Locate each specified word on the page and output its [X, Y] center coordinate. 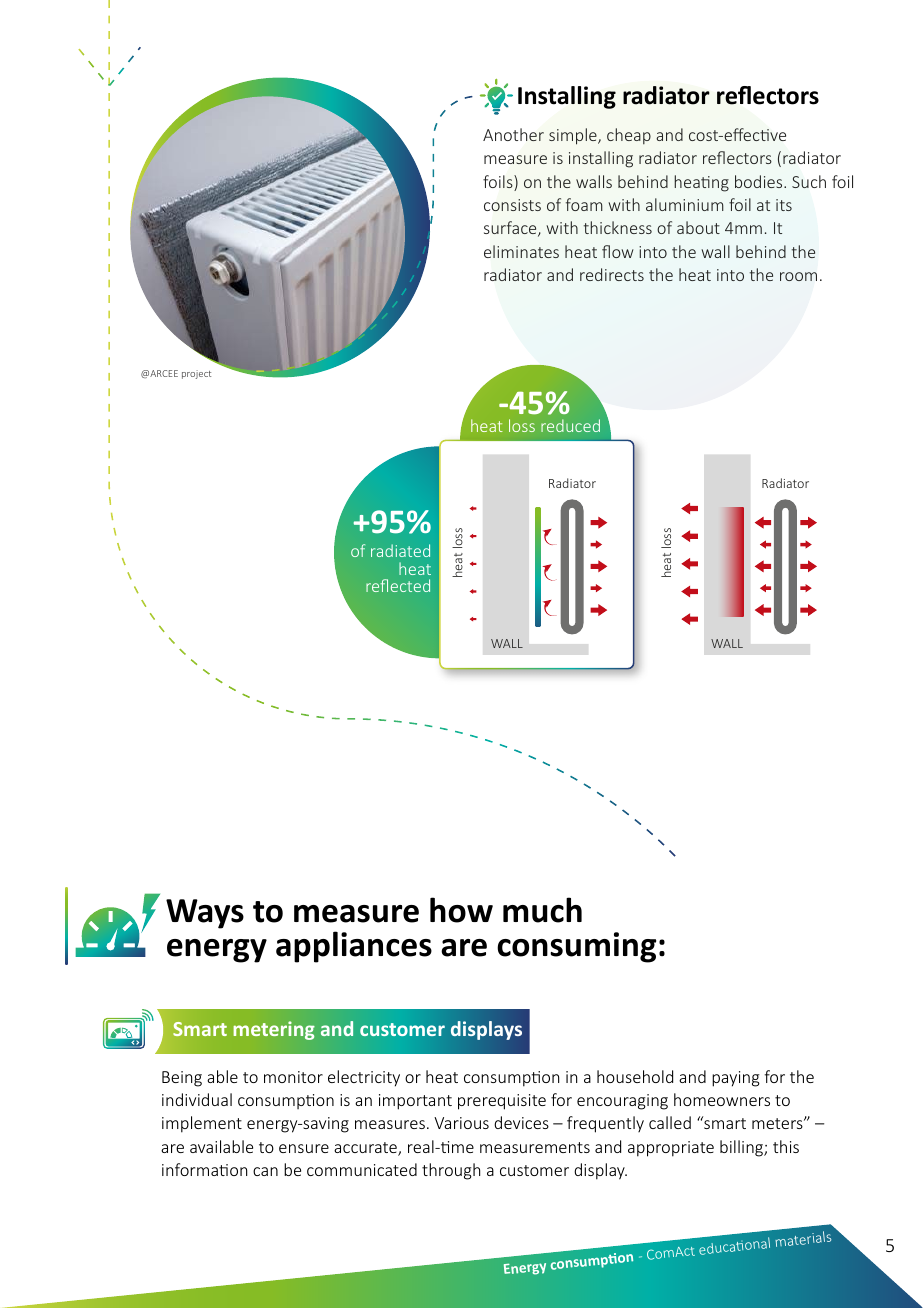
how [461, 910]
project [196, 374]
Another [513, 134]
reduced [570, 425]
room [798, 276]
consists [512, 205]
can [265, 1171]
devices [521, 1122]
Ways [205, 914]
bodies [760, 181]
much [542, 910]
